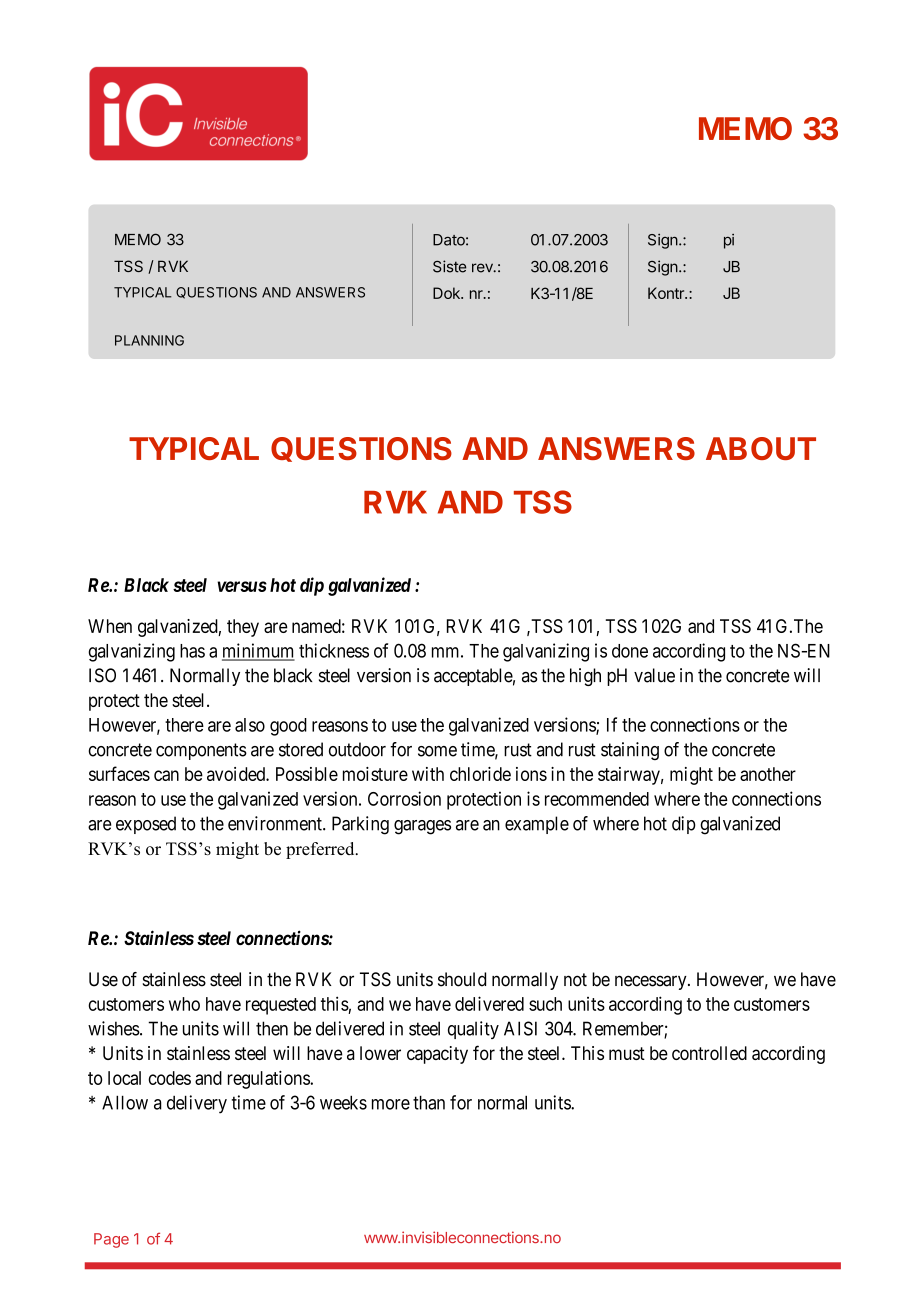 The width and height of the screenshot is (924, 1309). I want to click on has, so click(192, 651).
